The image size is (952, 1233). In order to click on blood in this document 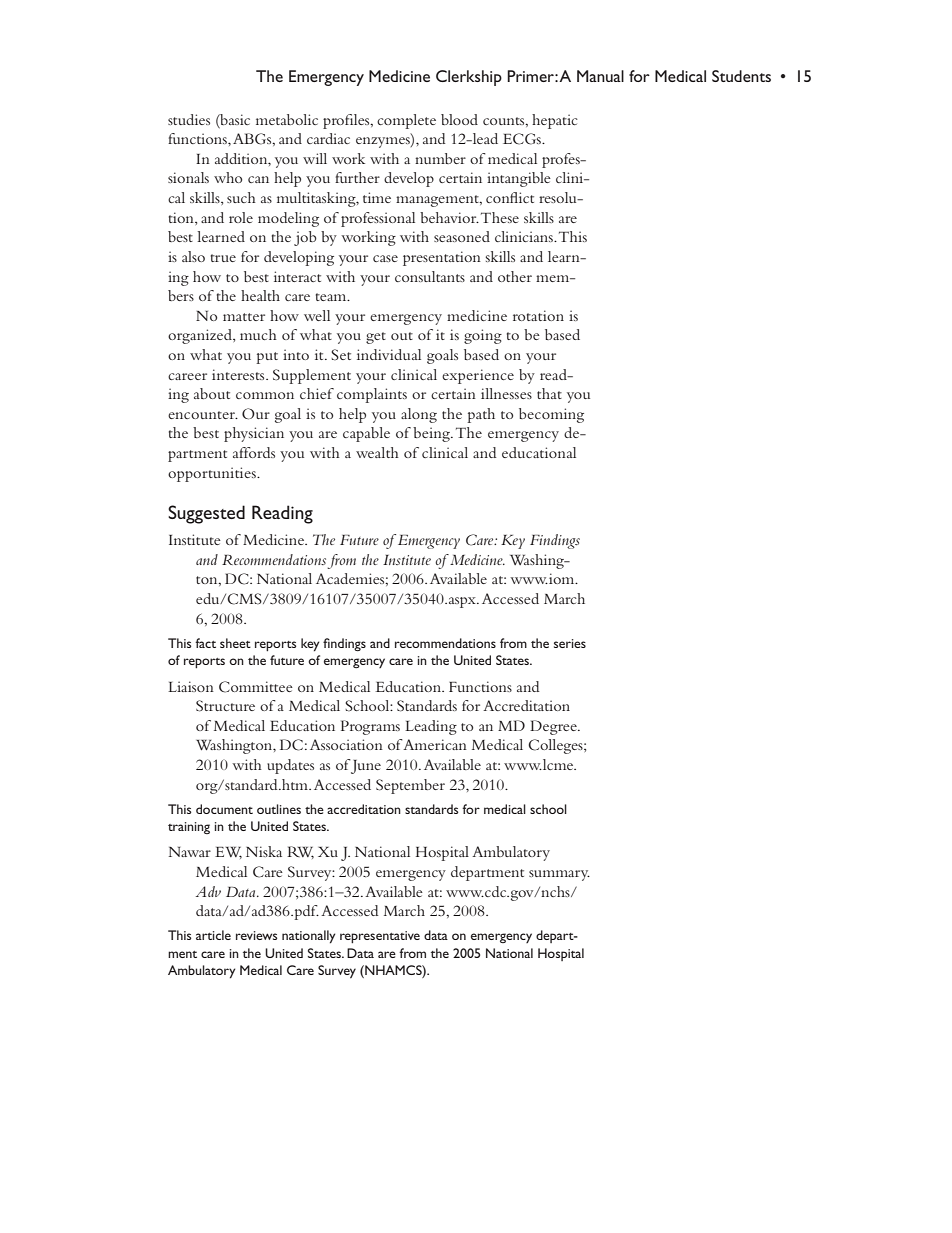, I will do `click(459, 119)`.
